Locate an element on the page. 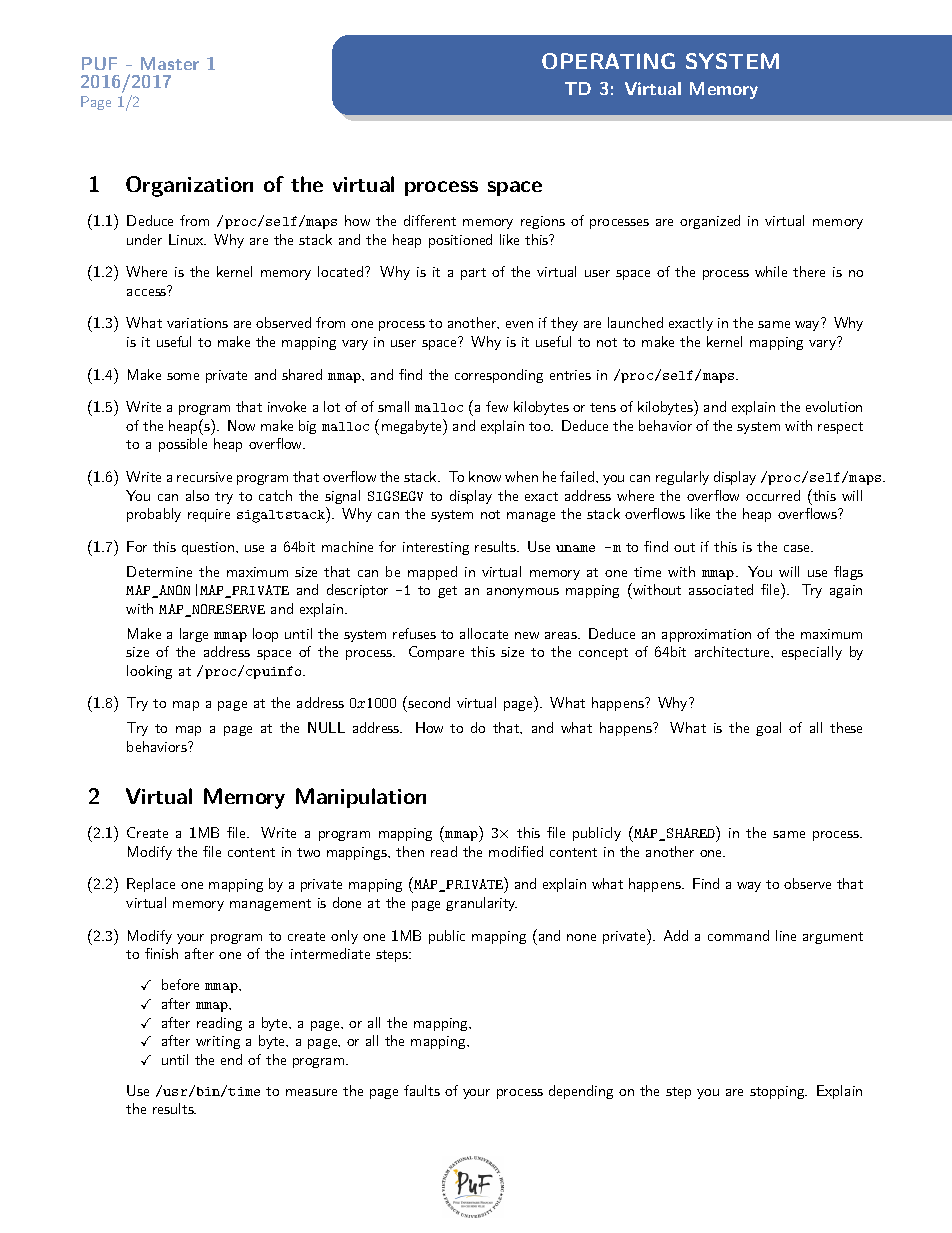  possible is located at coordinates (183, 445).
